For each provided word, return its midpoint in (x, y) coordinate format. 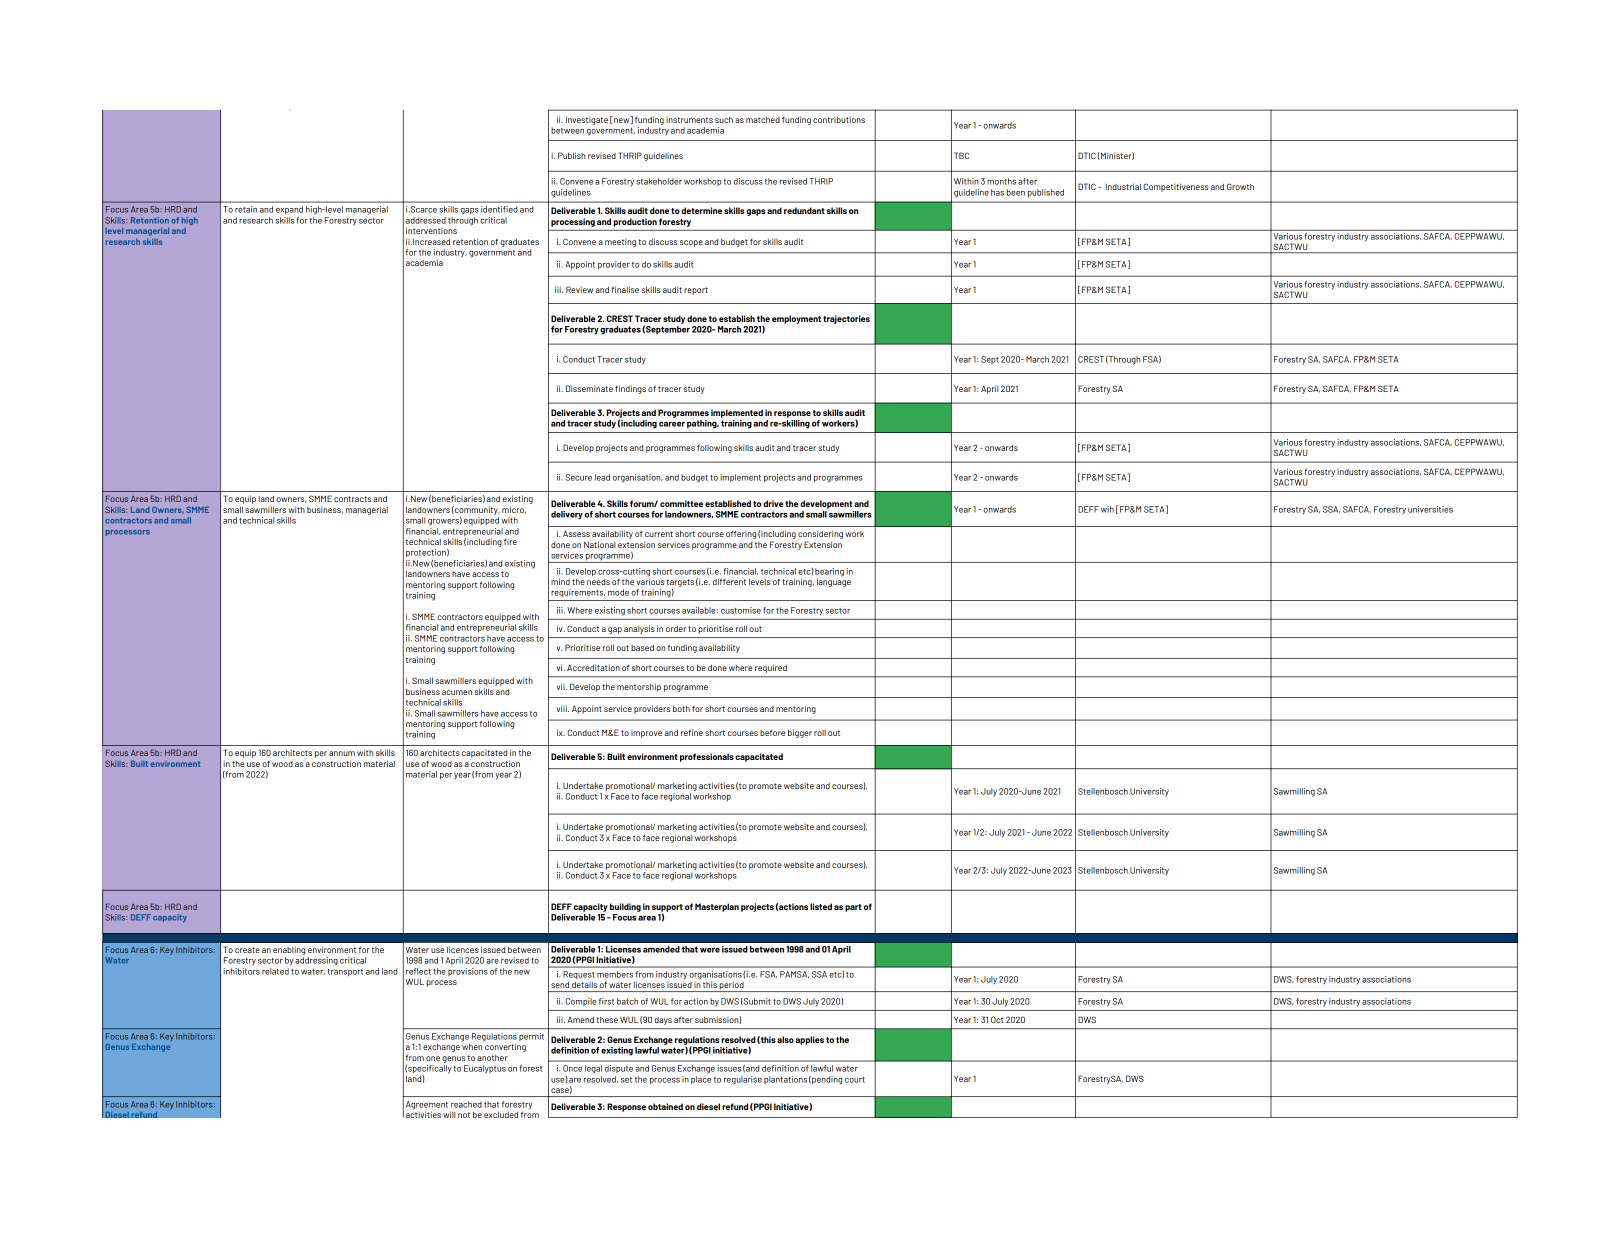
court (855, 1080)
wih (1107, 509)
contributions (839, 119)
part (853, 908)
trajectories (846, 319)
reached (466, 1104)
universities (1430, 509)
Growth (1240, 186)
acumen (457, 692)
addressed (426, 220)
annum (342, 753)
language (834, 581)
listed (821, 906)
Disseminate (589, 388)
